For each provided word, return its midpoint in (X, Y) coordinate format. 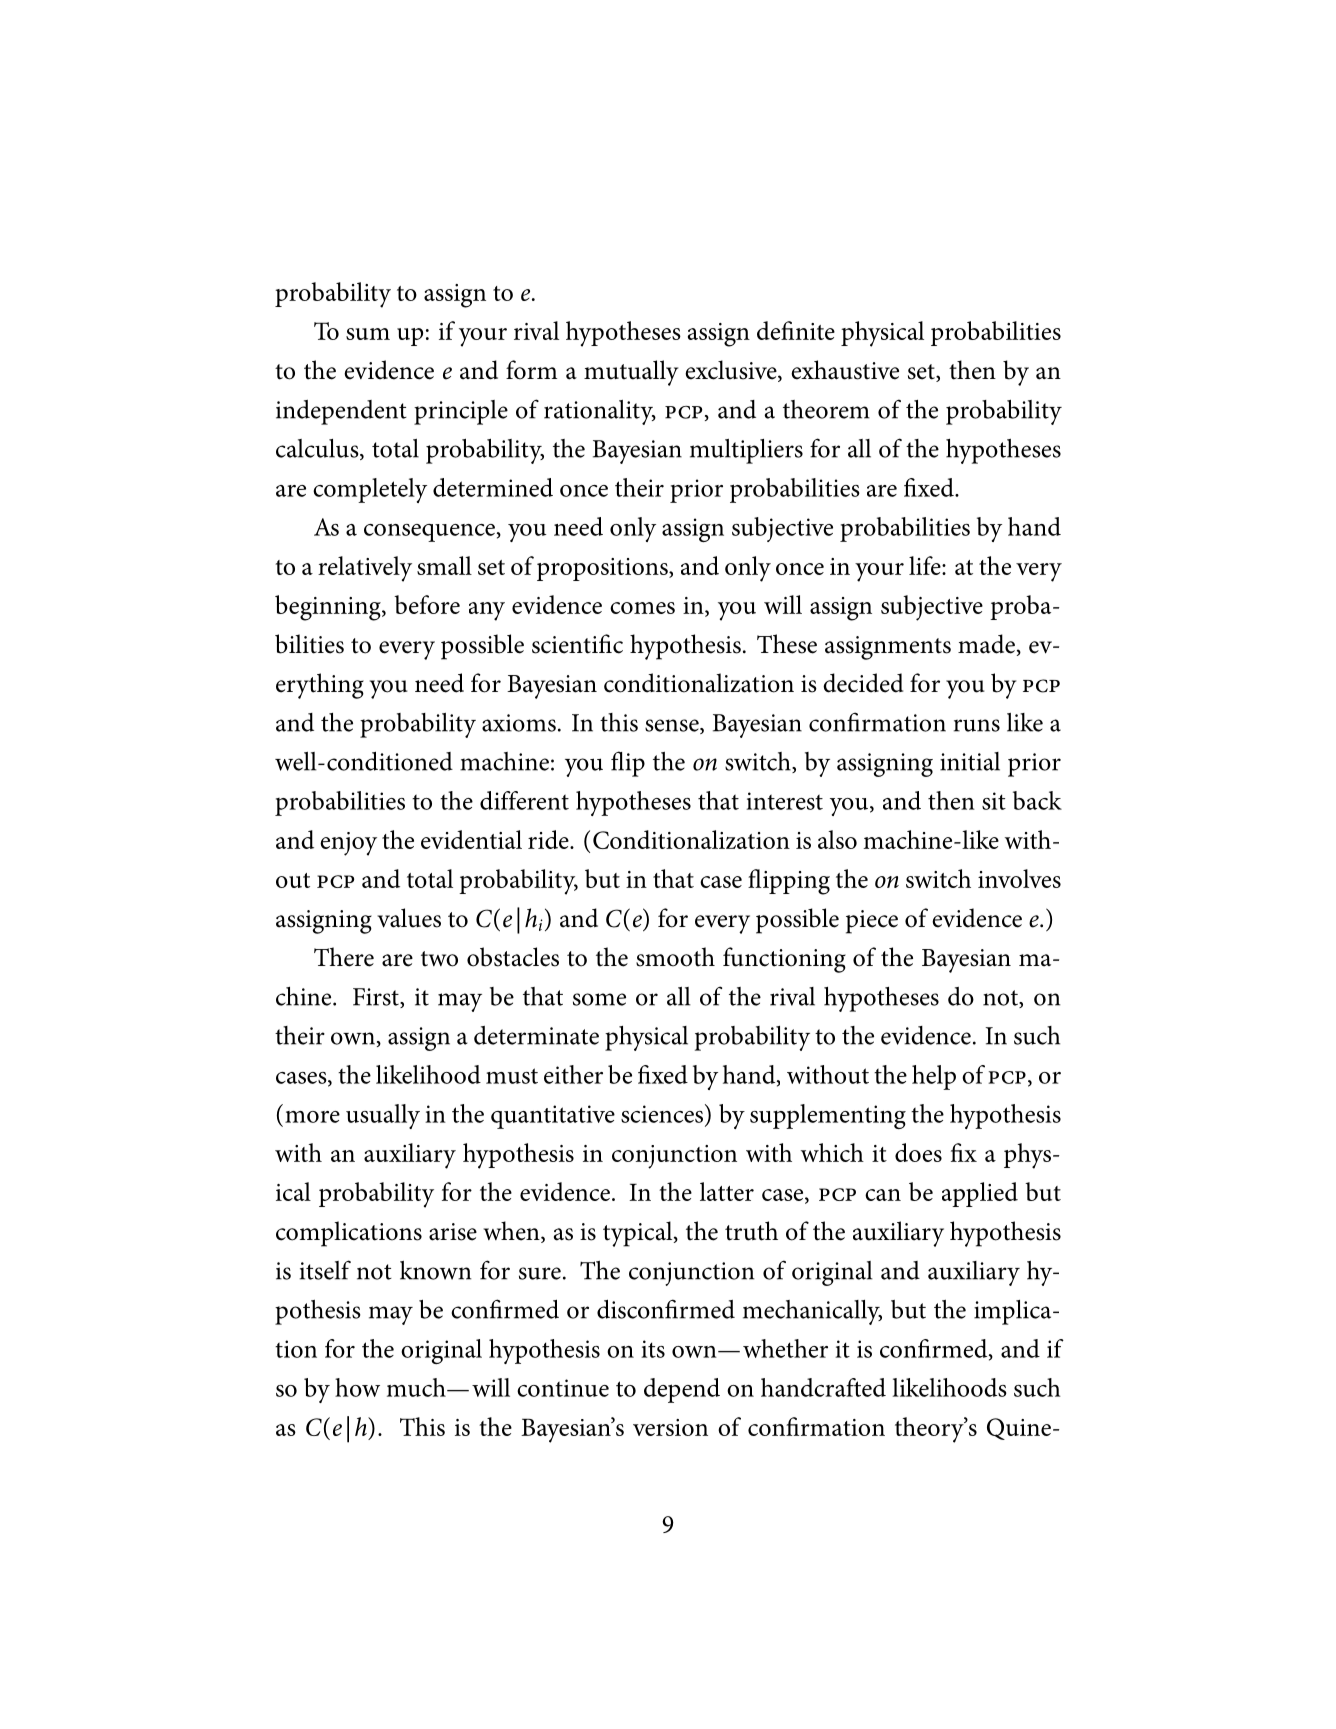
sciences (663, 1113)
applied (980, 1194)
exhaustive (845, 370)
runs (977, 725)
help (934, 1077)
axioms (519, 723)
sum (368, 334)
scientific (577, 644)
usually (383, 1116)
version (670, 1427)
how (357, 1387)
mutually (631, 373)
